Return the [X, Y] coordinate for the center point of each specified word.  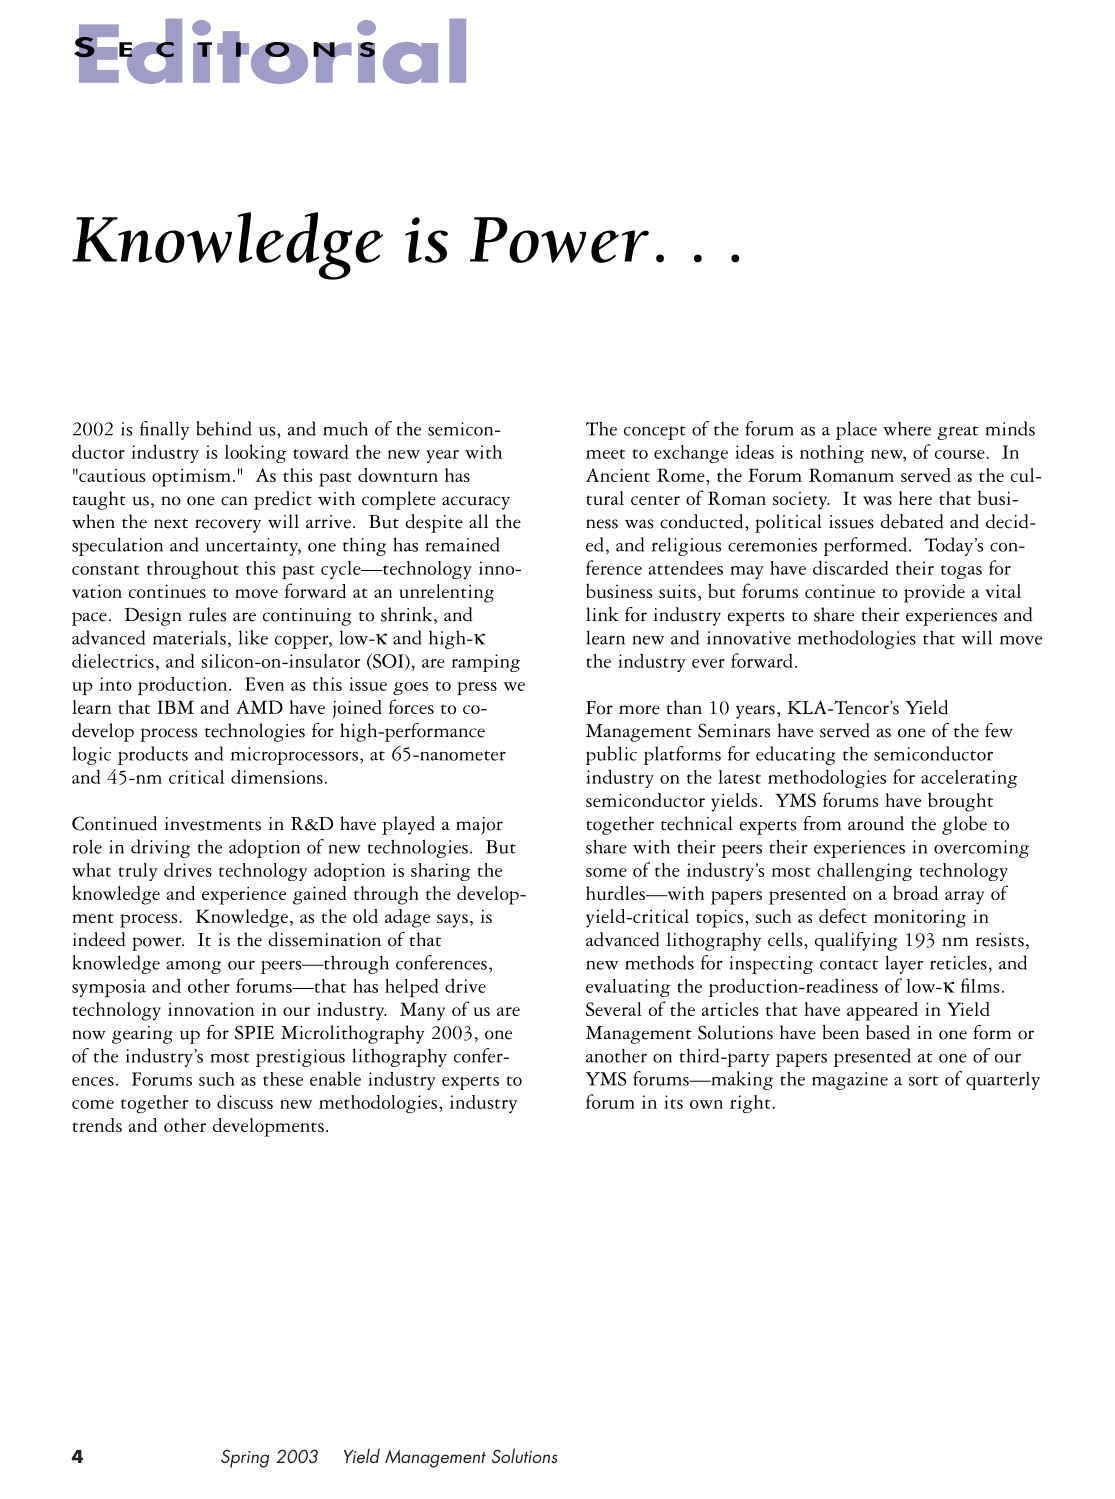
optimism [191, 477]
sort [923, 1081]
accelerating [969, 779]
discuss [245, 1102]
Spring [245, 1458]
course [961, 454]
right [751, 1104]
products [153, 755]
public [611, 755]
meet [605, 454]
